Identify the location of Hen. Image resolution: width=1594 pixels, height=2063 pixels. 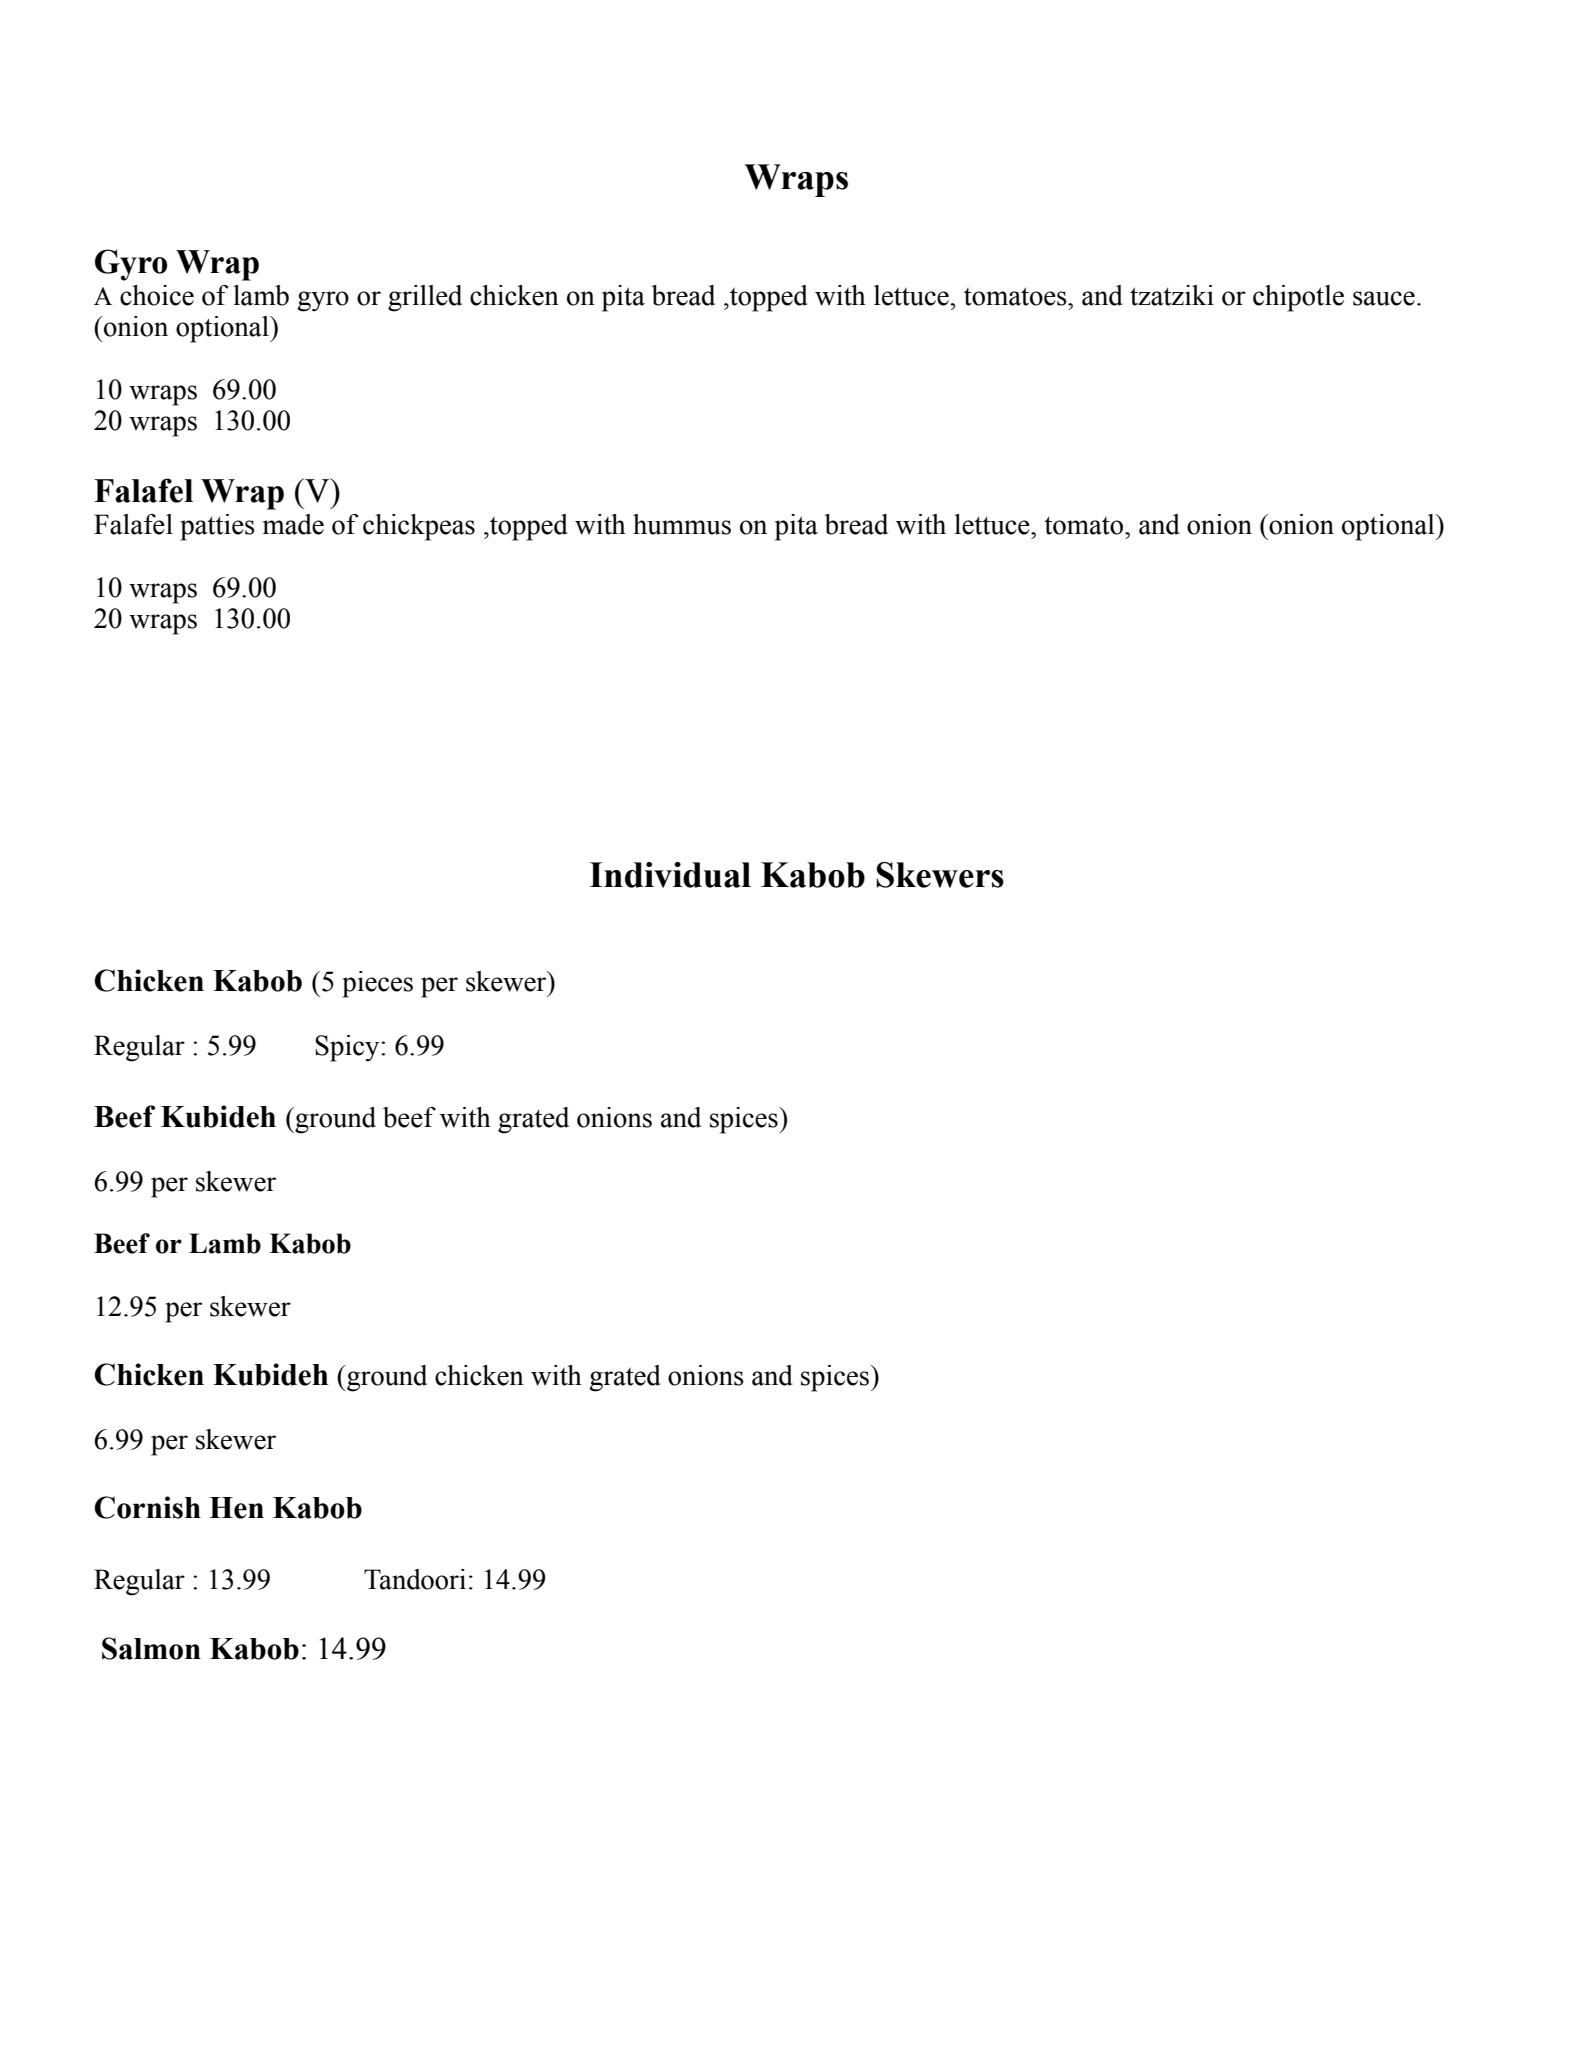
(236, 1508).
